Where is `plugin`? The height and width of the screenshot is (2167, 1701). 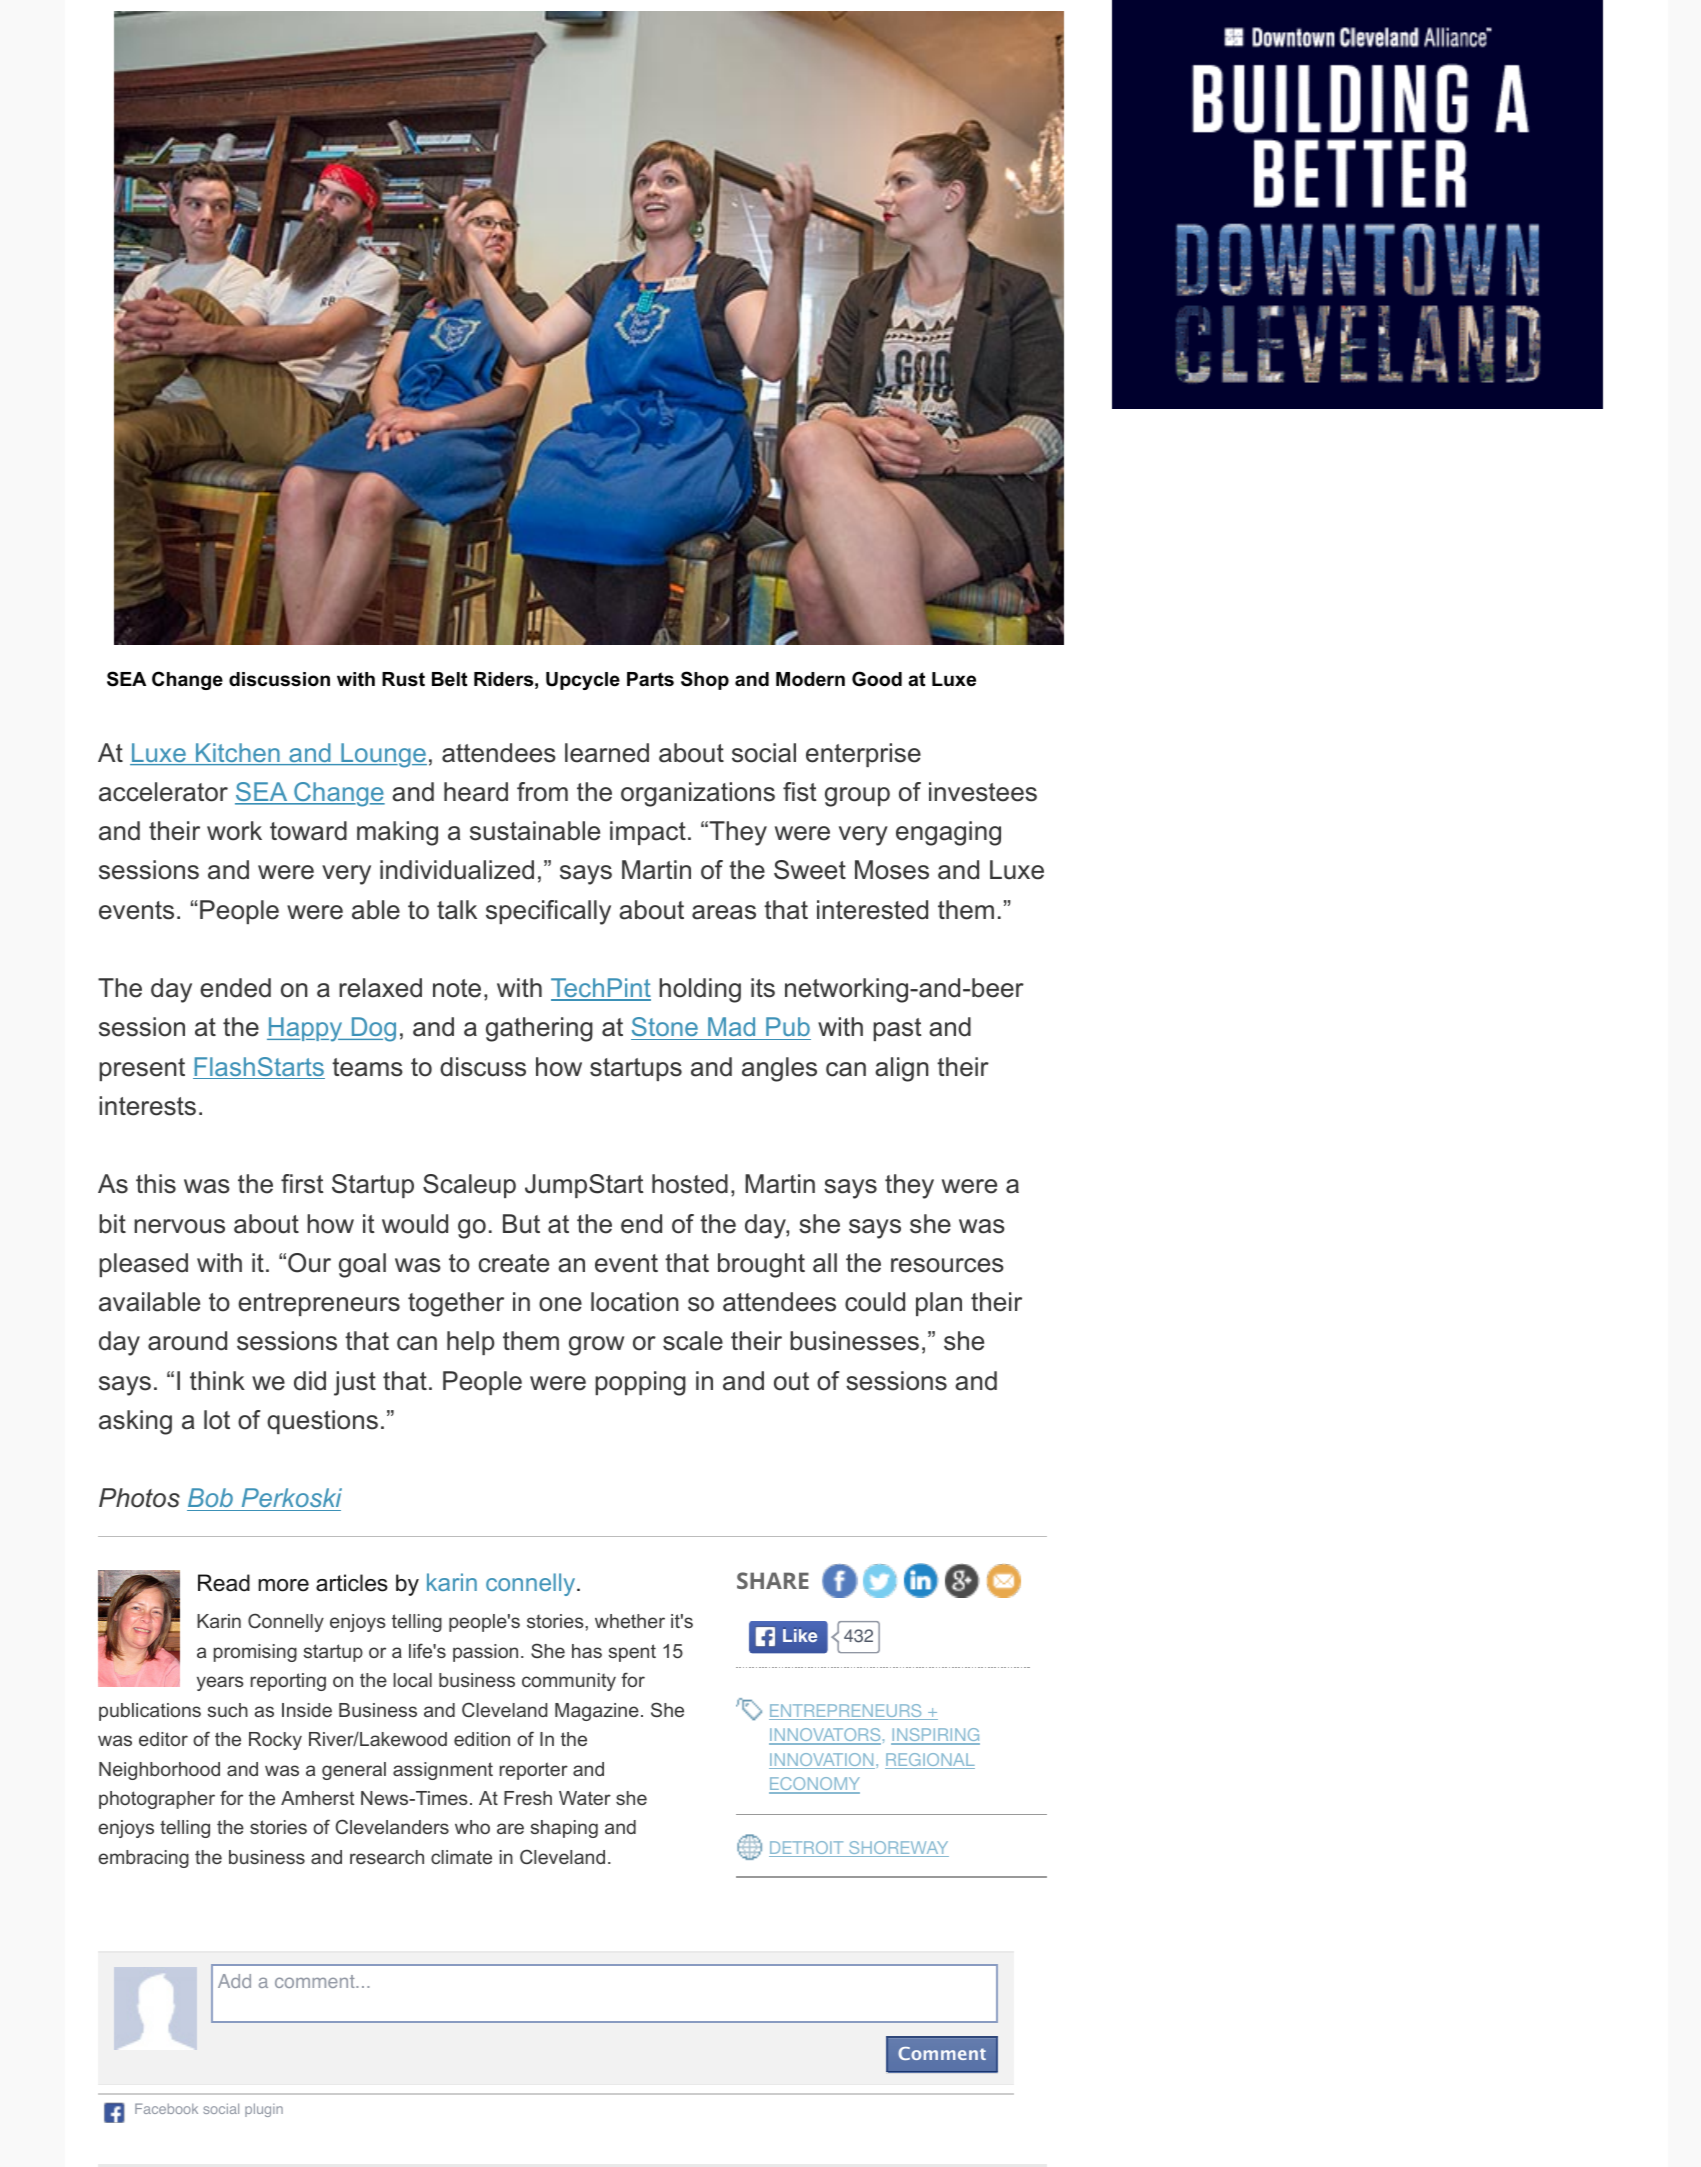 plugin is located at coordinates (264, 2110).
